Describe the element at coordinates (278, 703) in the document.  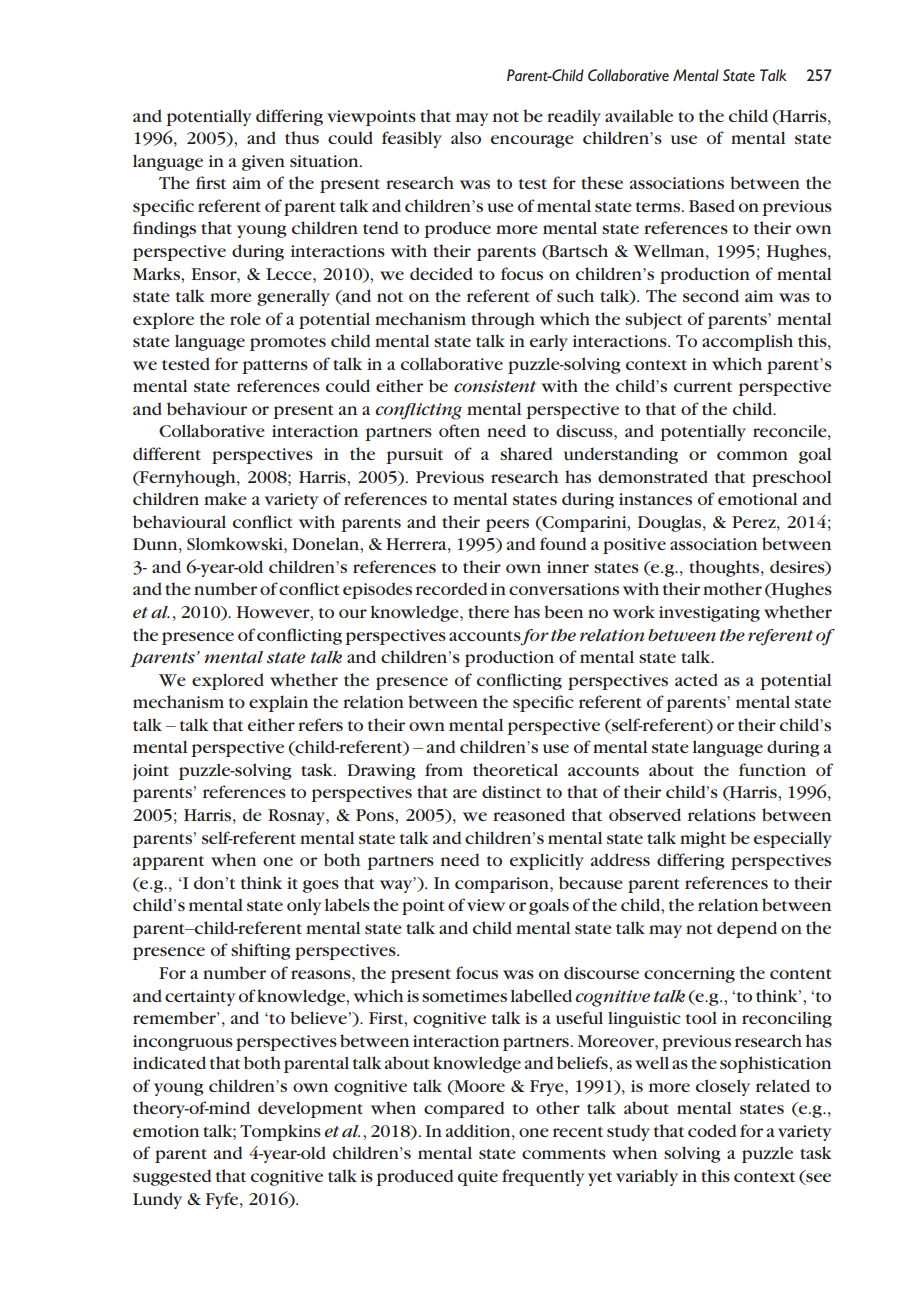
I see `explain` at that location.
